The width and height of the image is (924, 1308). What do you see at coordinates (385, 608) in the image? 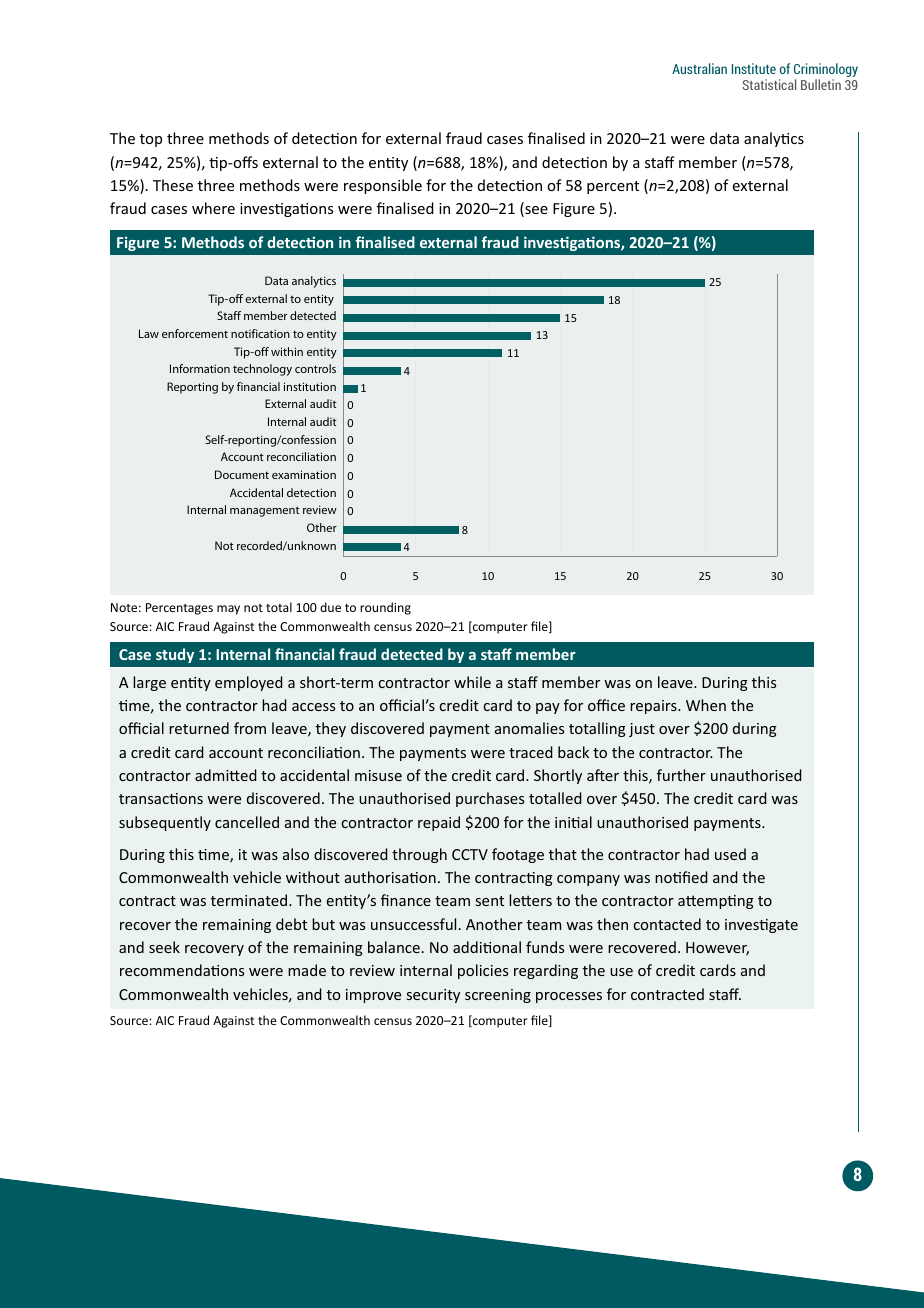
I see `rounding` at bounding box center [385, 608].
